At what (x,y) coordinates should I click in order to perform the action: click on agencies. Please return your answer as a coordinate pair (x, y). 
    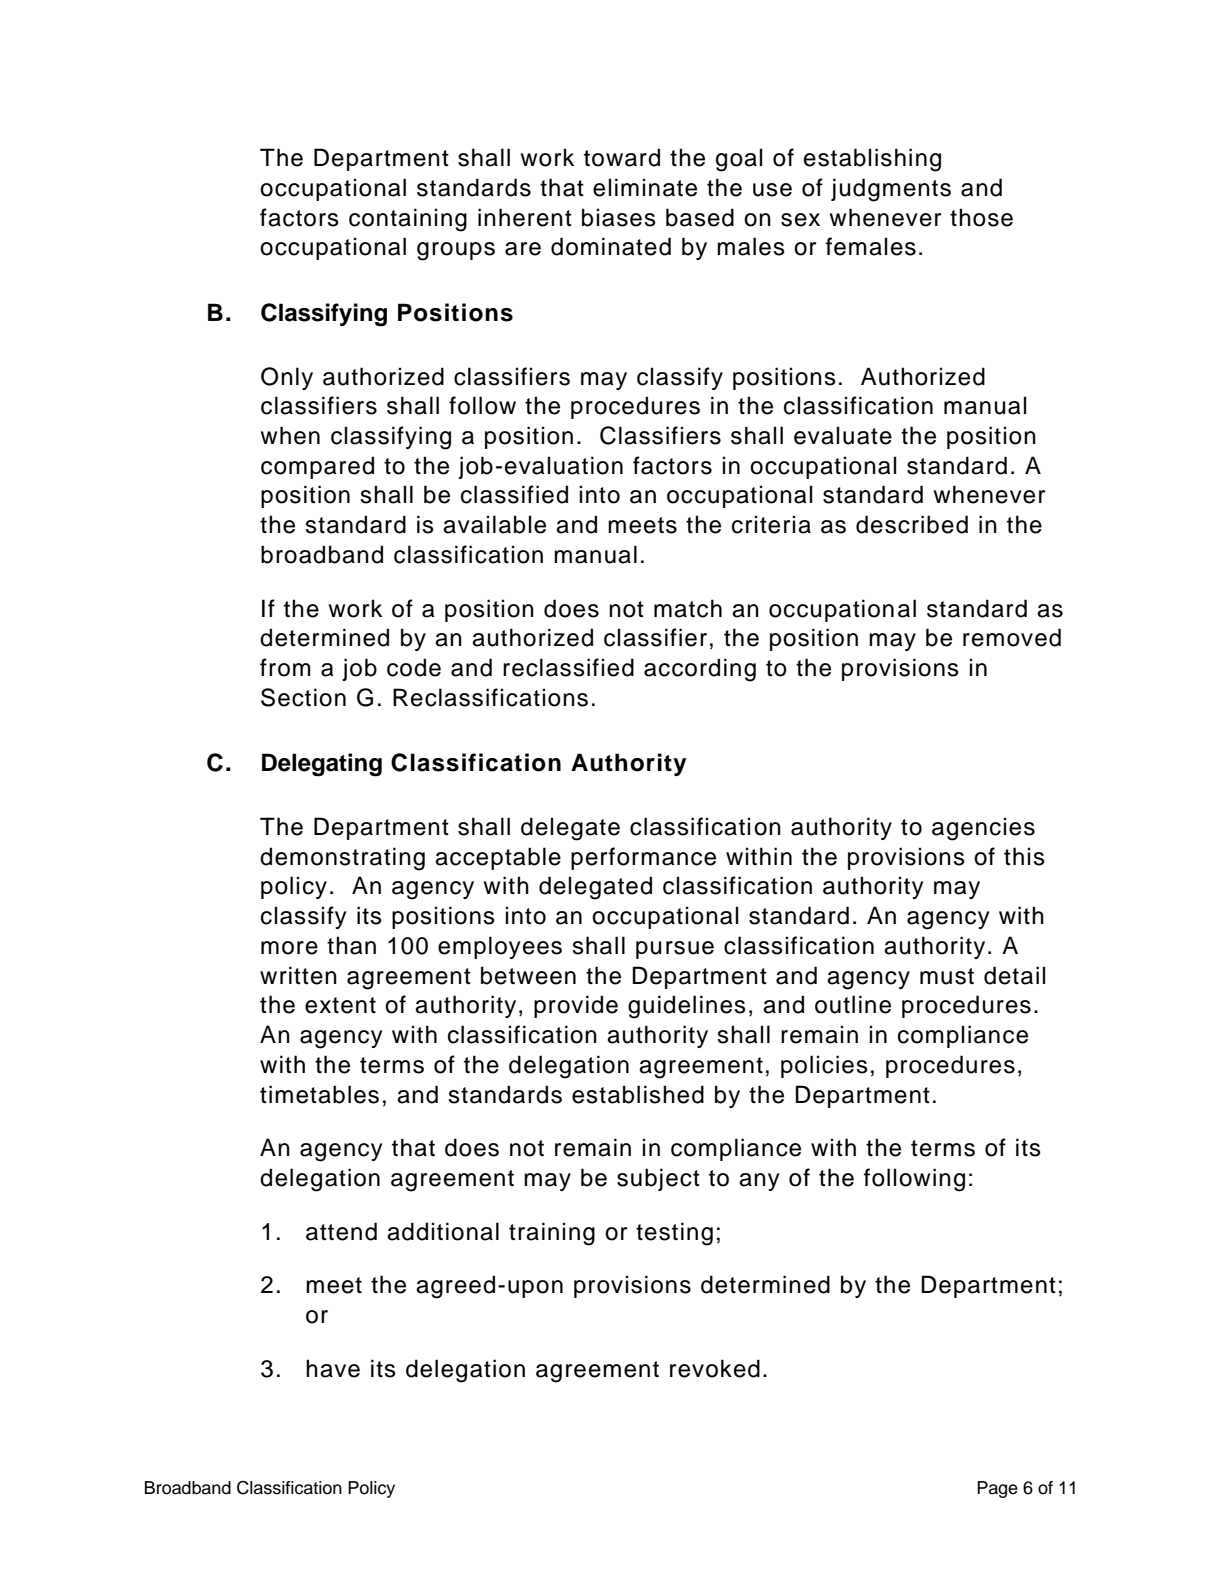
    Looking at the image, I should click on (983, 829).
